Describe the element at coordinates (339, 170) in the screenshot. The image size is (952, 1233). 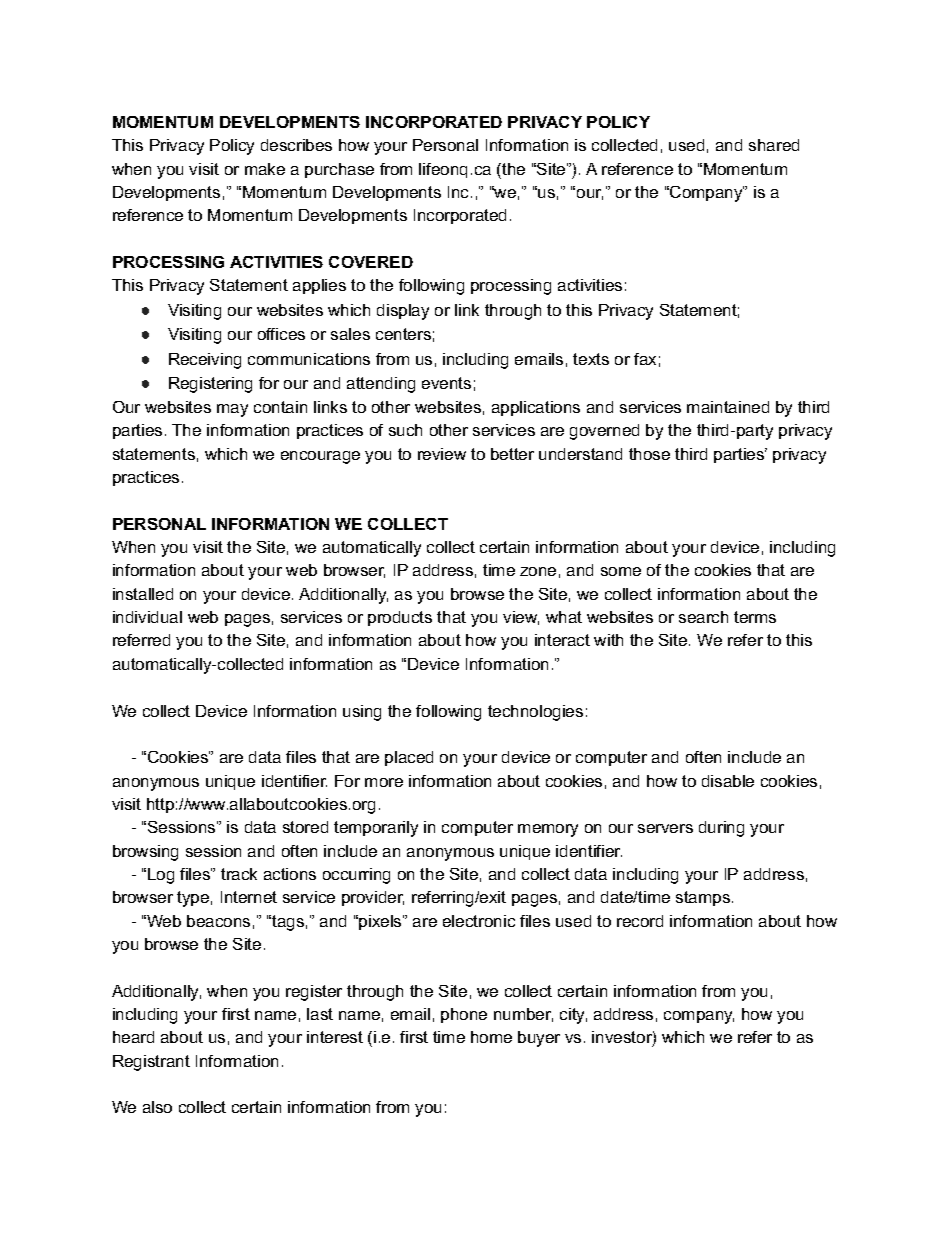
I see `purchase` at that location.
